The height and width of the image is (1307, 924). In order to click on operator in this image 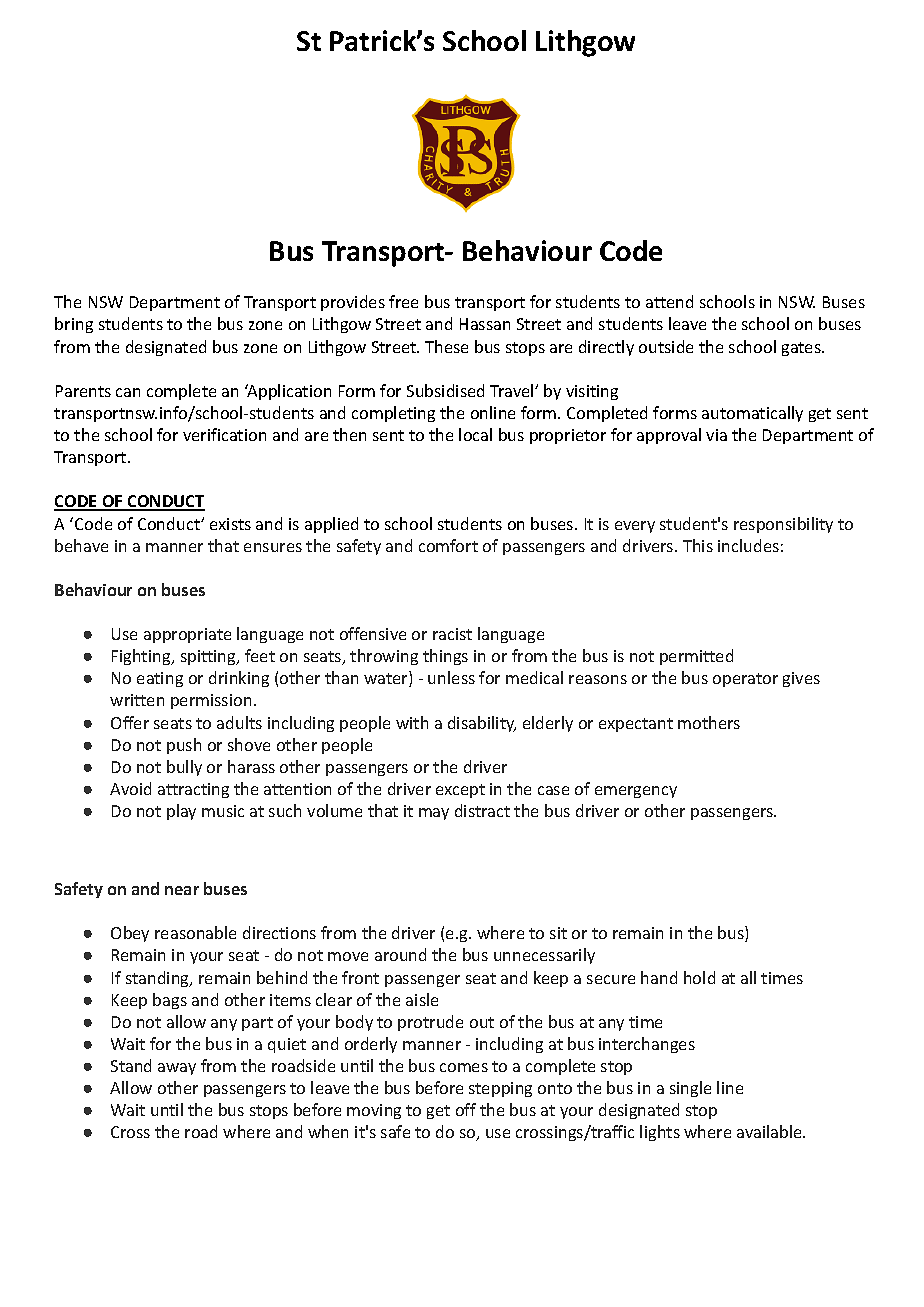, I will do `click(745, 680)`.
